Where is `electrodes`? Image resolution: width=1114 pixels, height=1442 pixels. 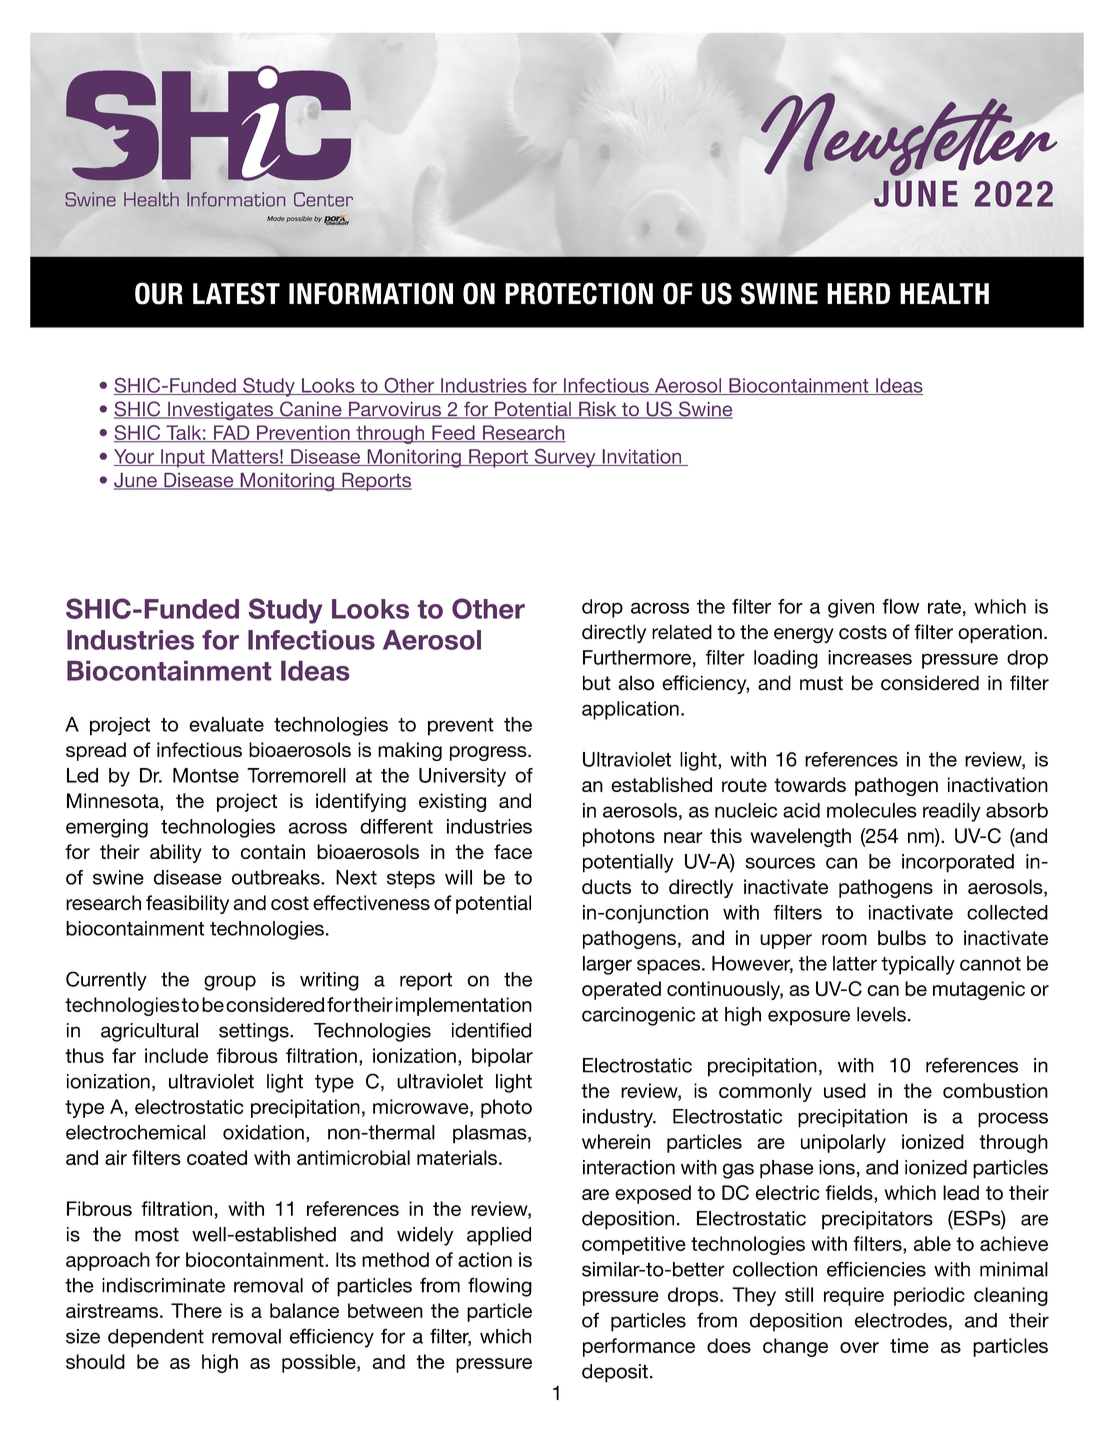
electrodes is located at coordinates (901, 1320).
